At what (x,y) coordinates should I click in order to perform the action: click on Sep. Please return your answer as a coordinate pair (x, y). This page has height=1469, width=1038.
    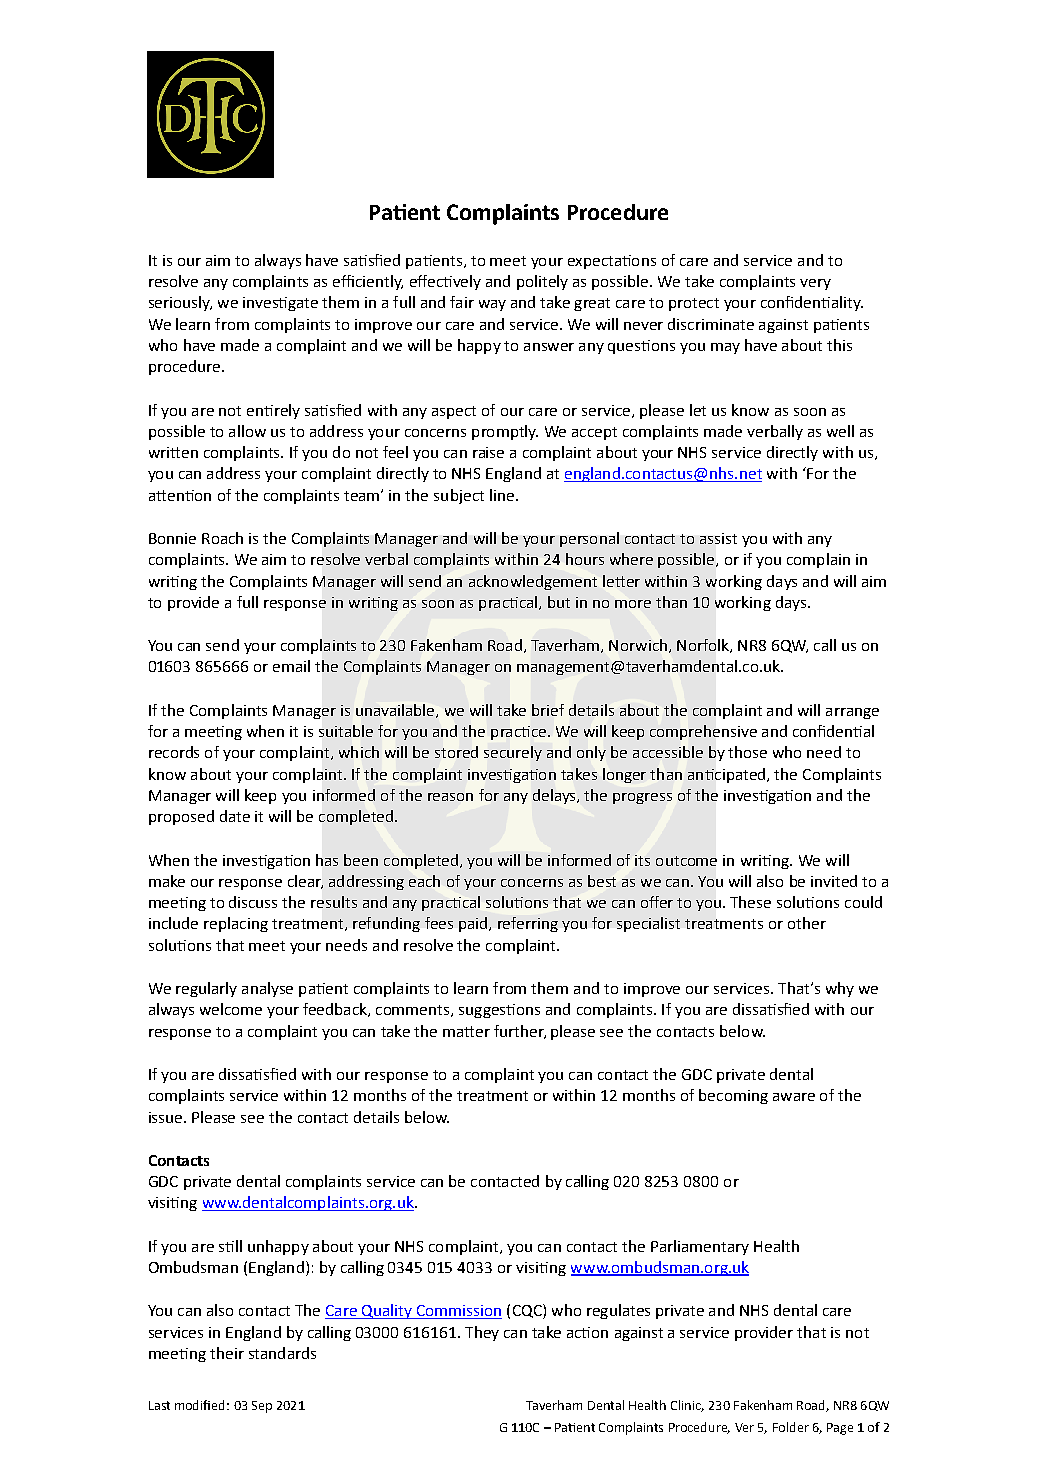
    Looking at the image, I should click on (262, 1407).
